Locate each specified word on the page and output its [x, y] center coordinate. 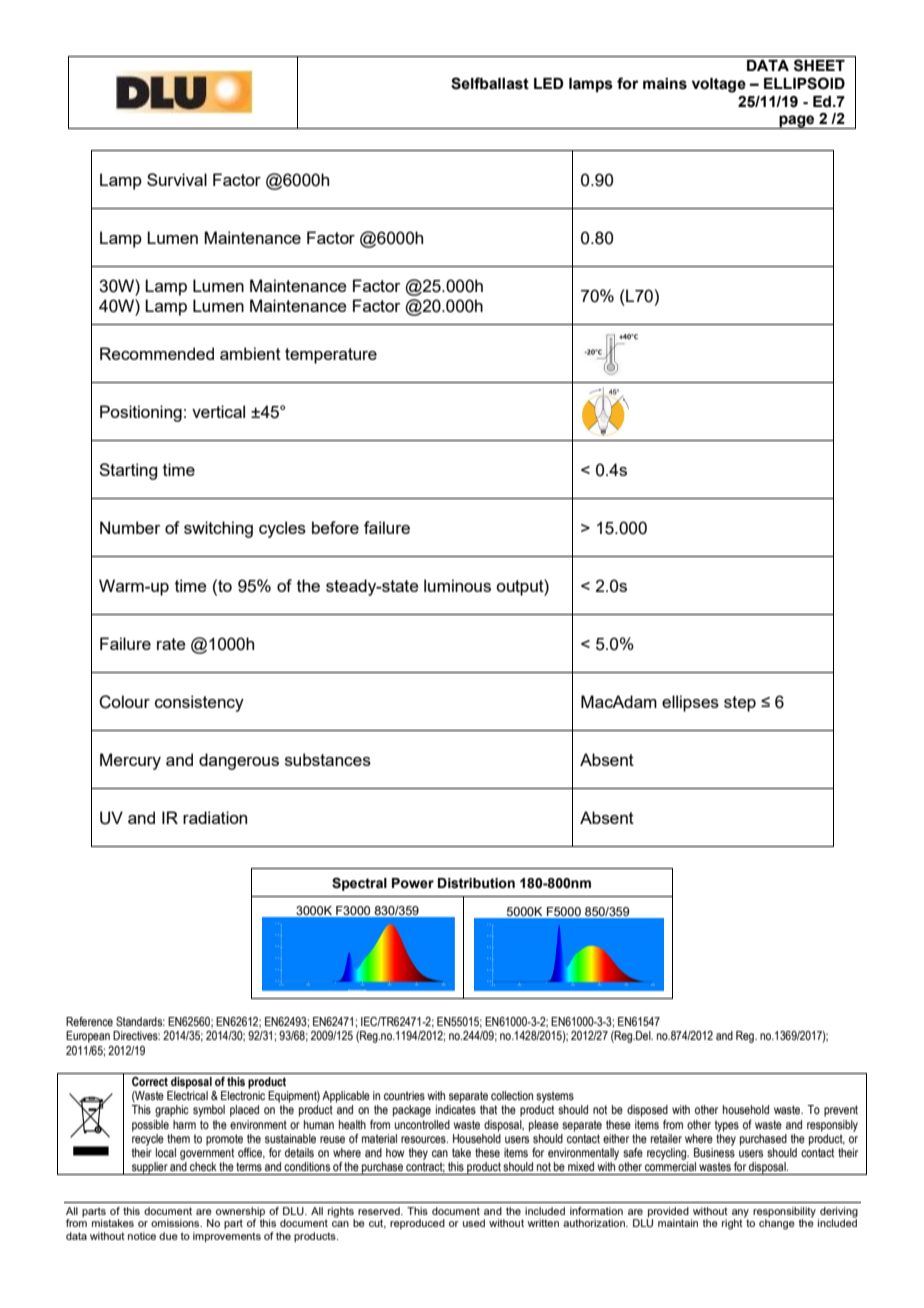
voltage [719, 85]
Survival [177, 179]
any [740, 1213]
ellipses [690, 703]
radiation [215, 817]
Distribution [476, 883]
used [474, 1223]
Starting [128, 471]
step [740, 704]
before [335, 527]
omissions [176, 1223]
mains [665, 84]
